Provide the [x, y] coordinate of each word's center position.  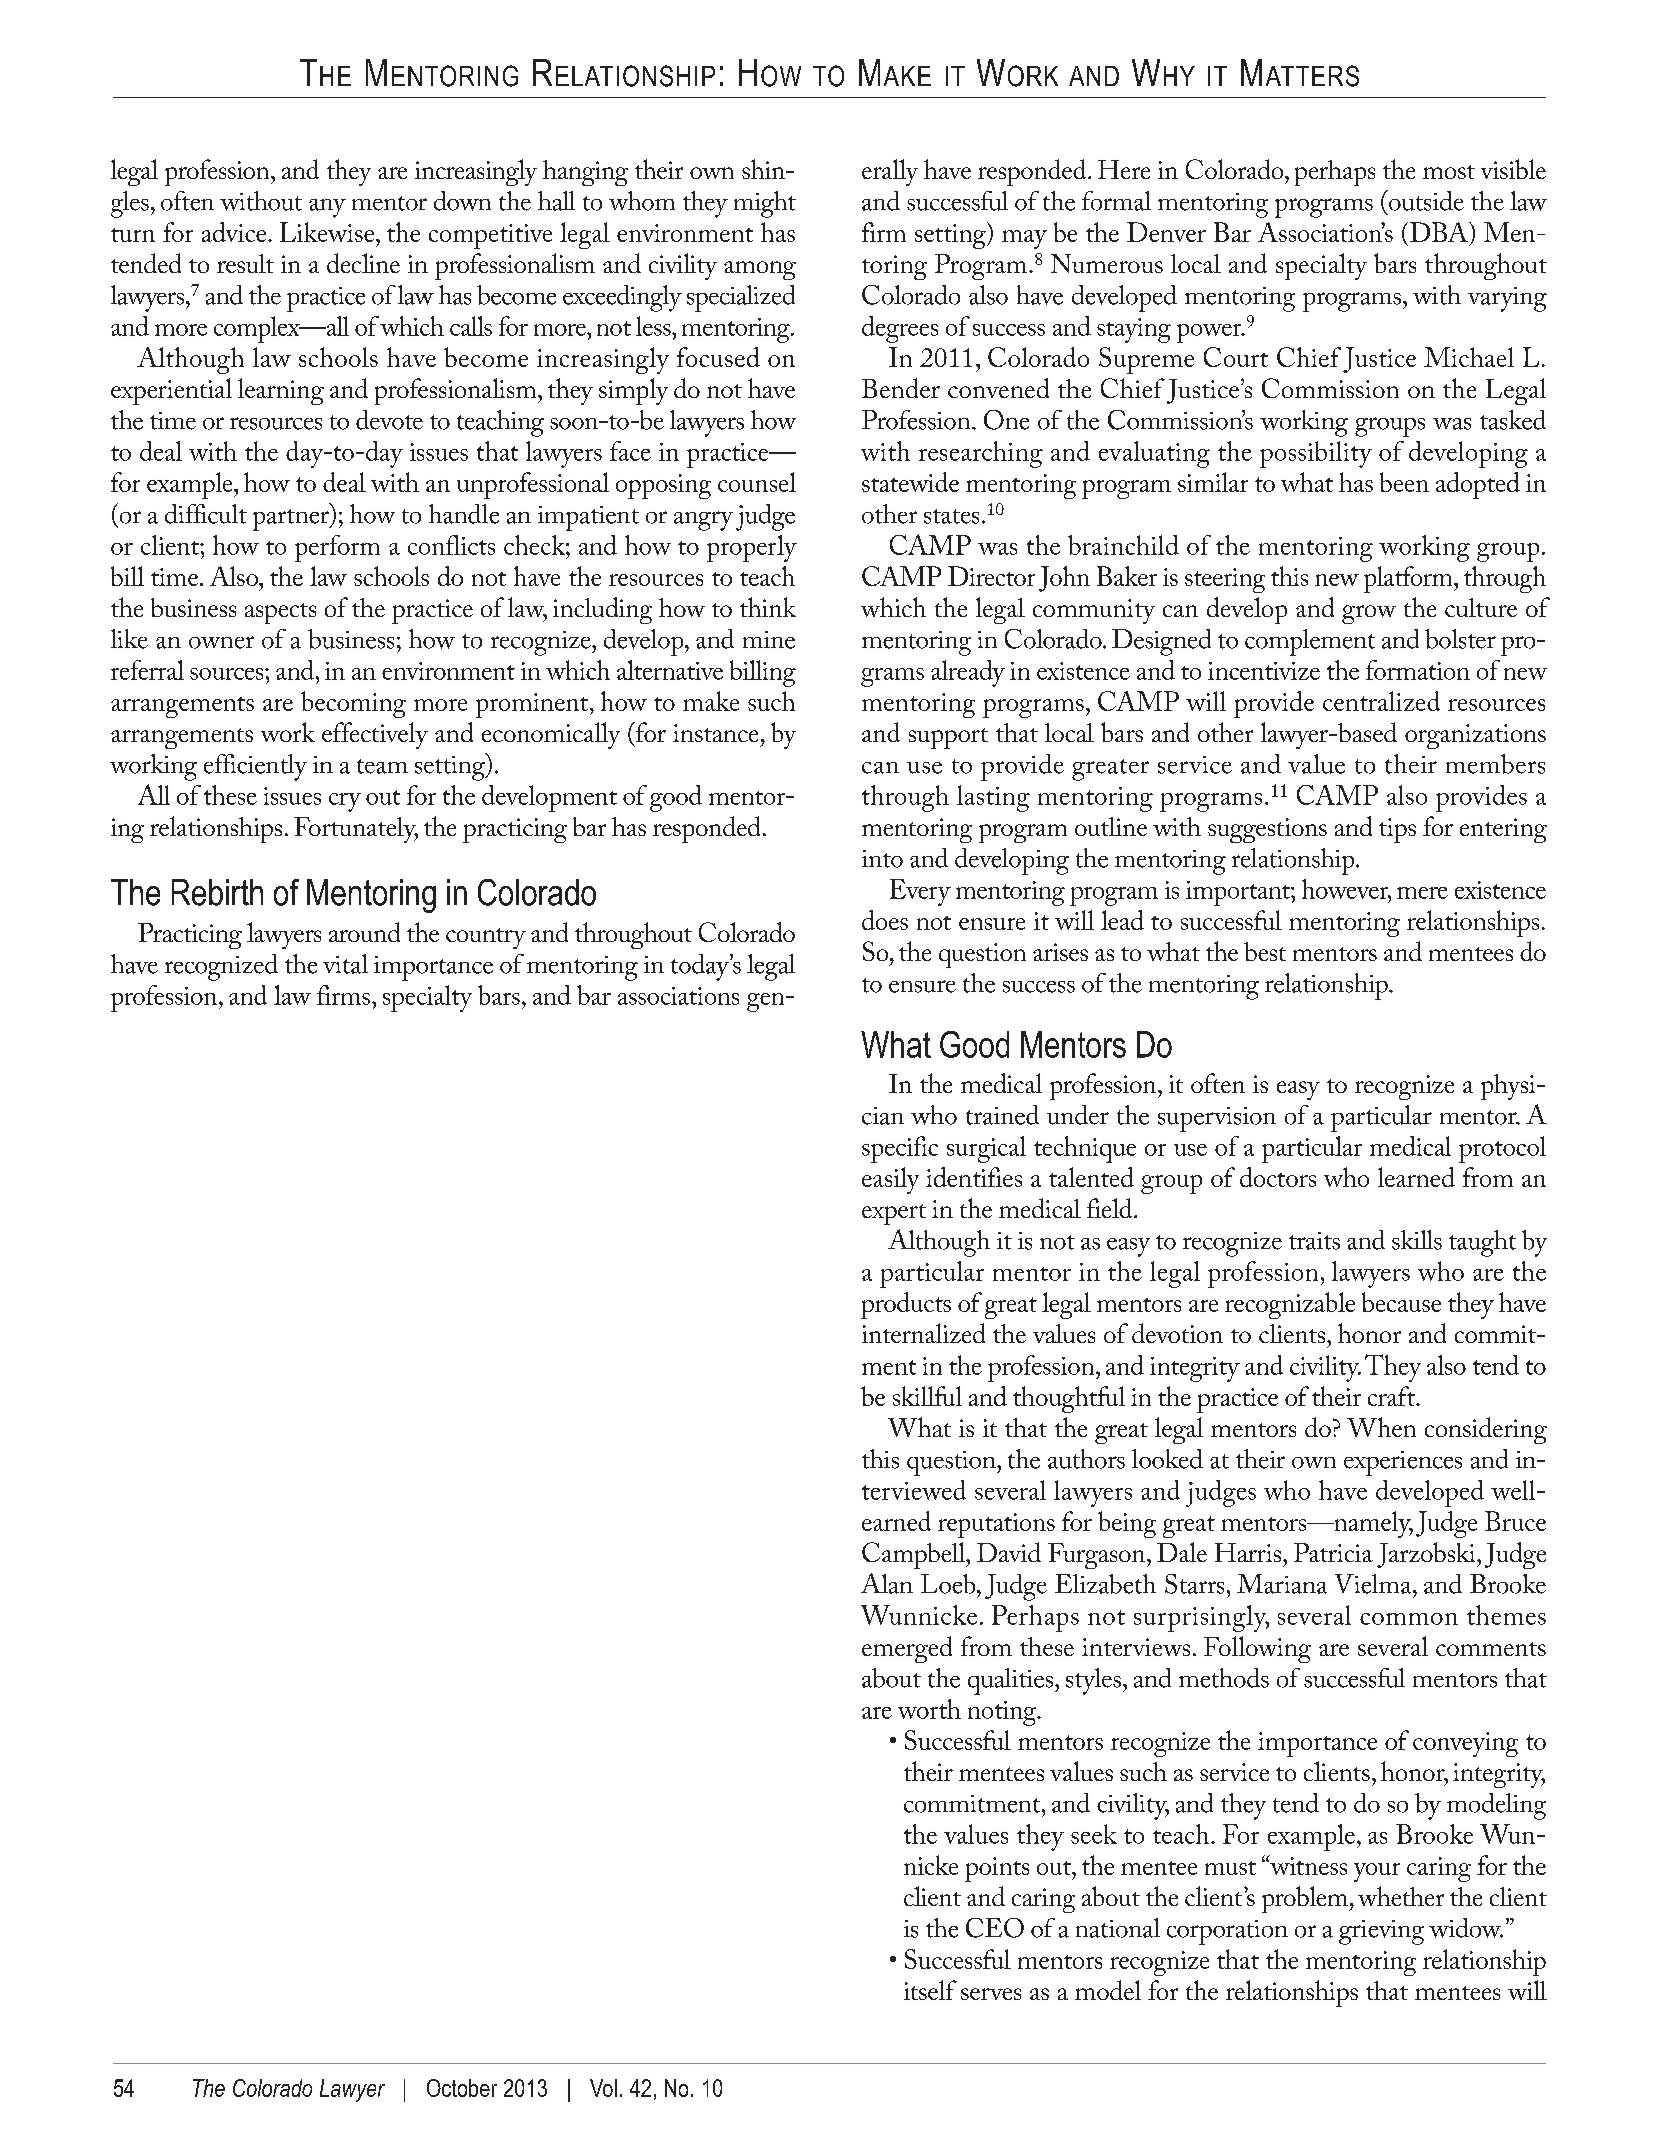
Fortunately [356, 830]
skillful [927, 1396]
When [1381, 1427]
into [882, 859]
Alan [887, 1583]
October [462, 2088]
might [765, 204]
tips [1397, 830]
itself [930, 1990]
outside [1425, 200]
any [327, 208]
